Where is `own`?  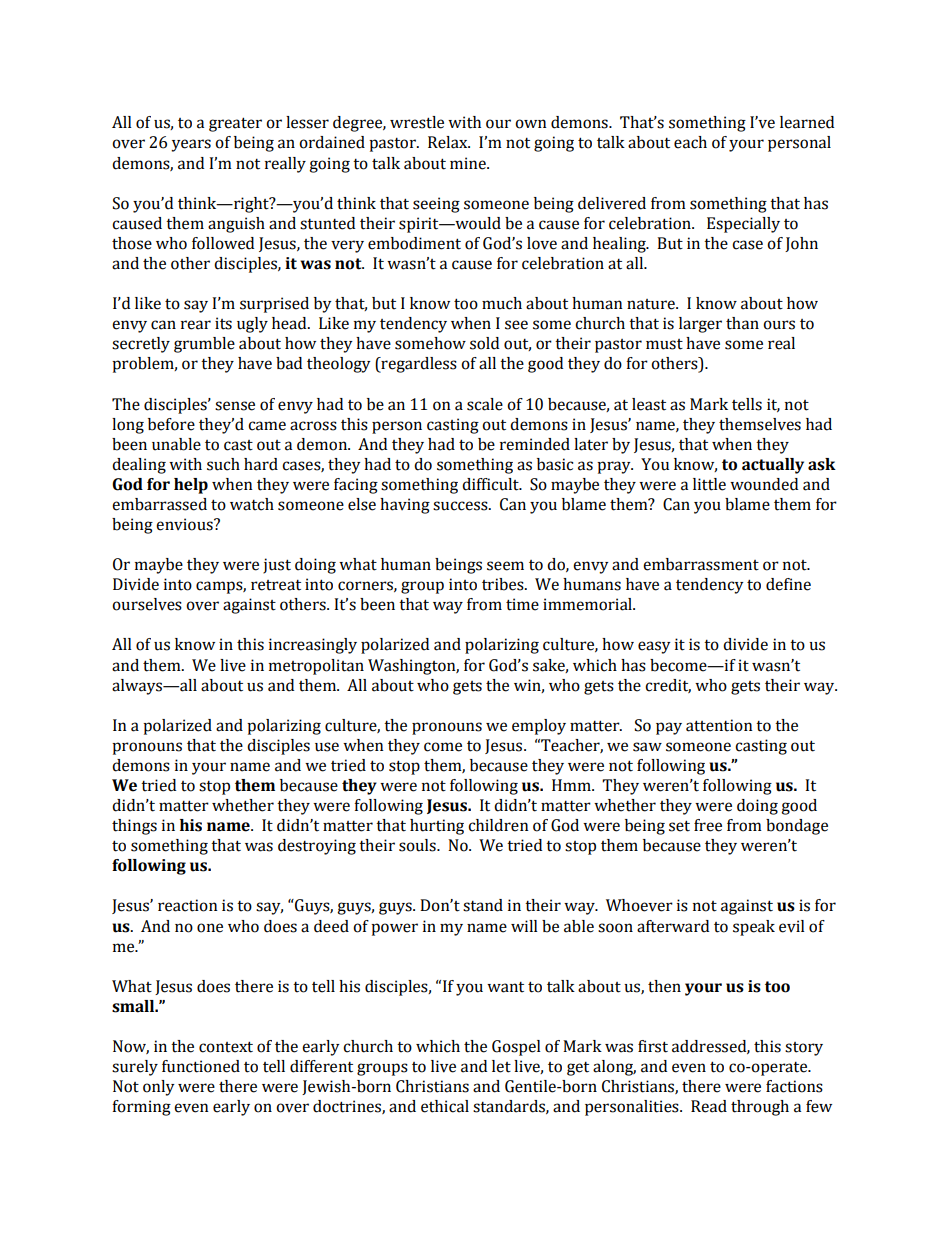
own is located at coordinates (531, 124).
